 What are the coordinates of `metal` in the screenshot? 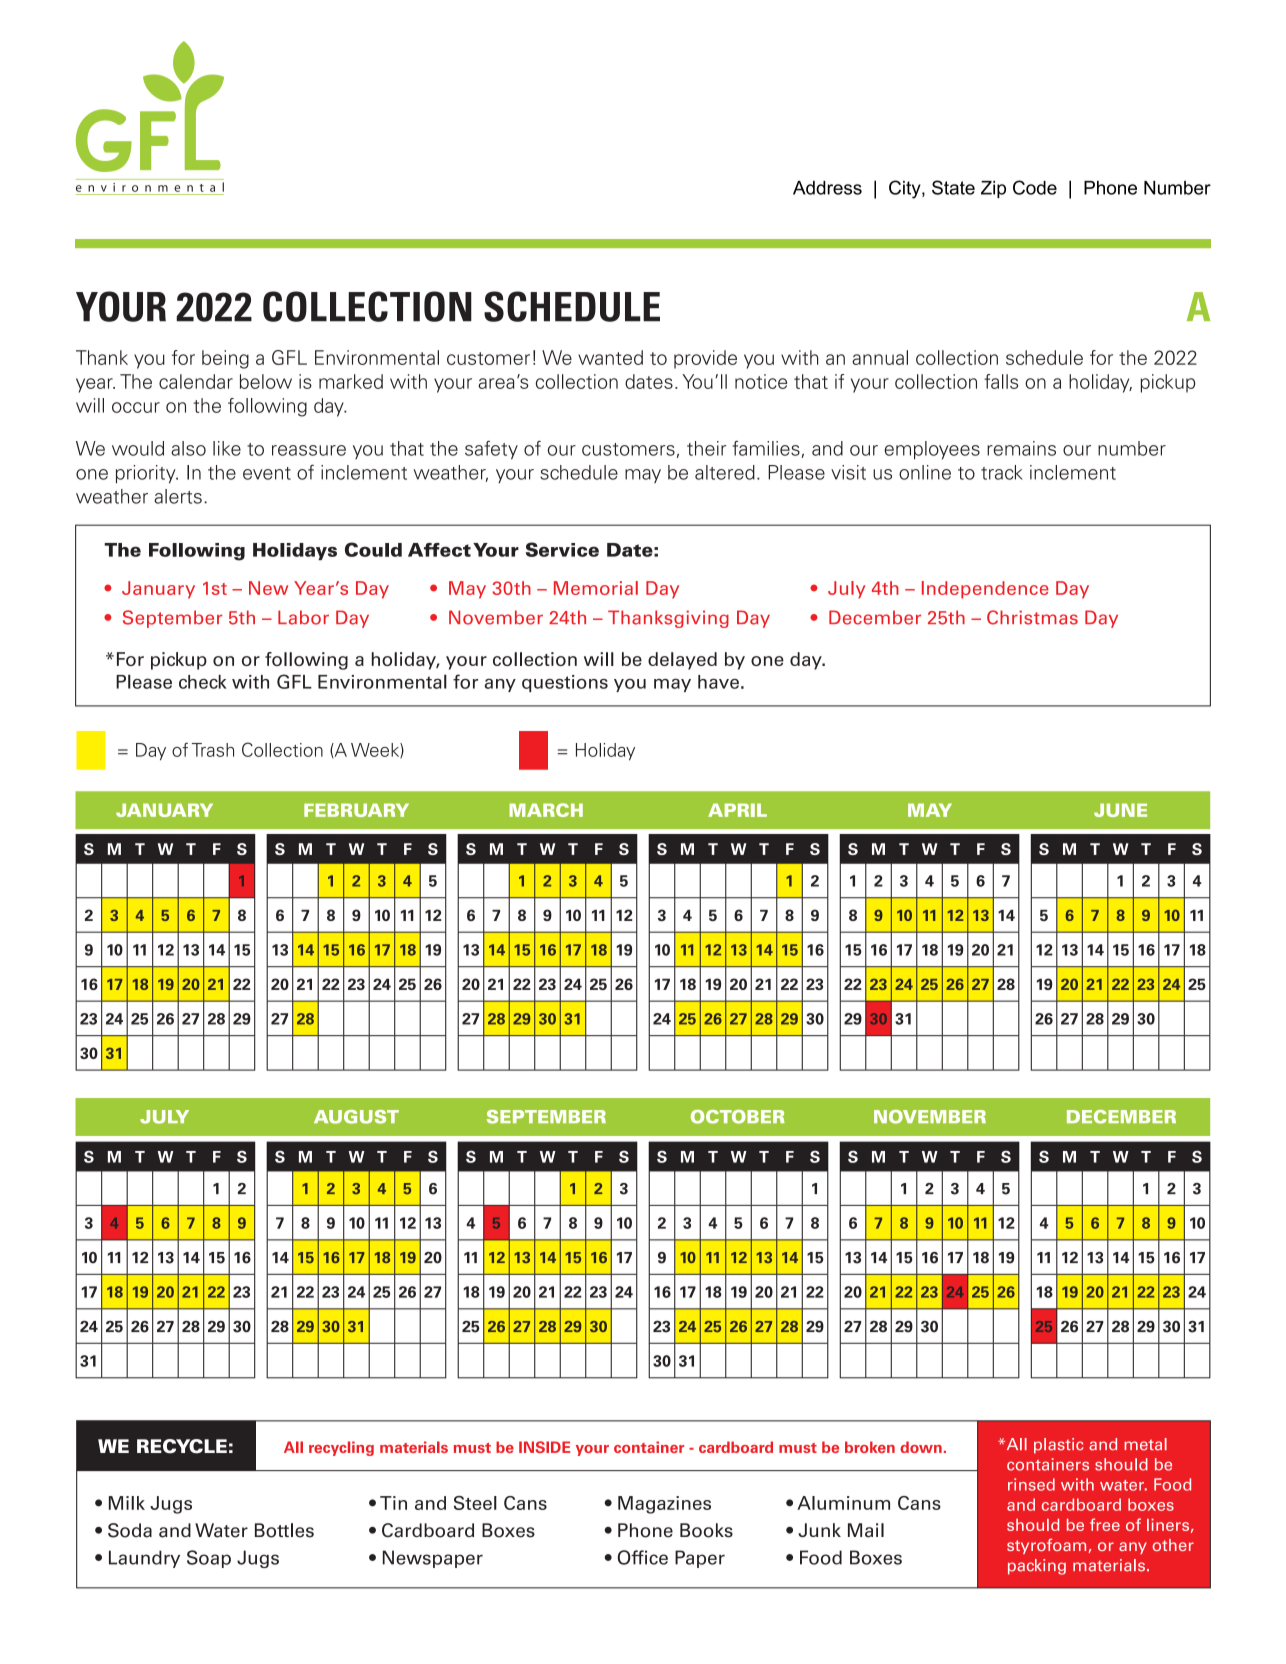 It's located at (1145, 1444).
